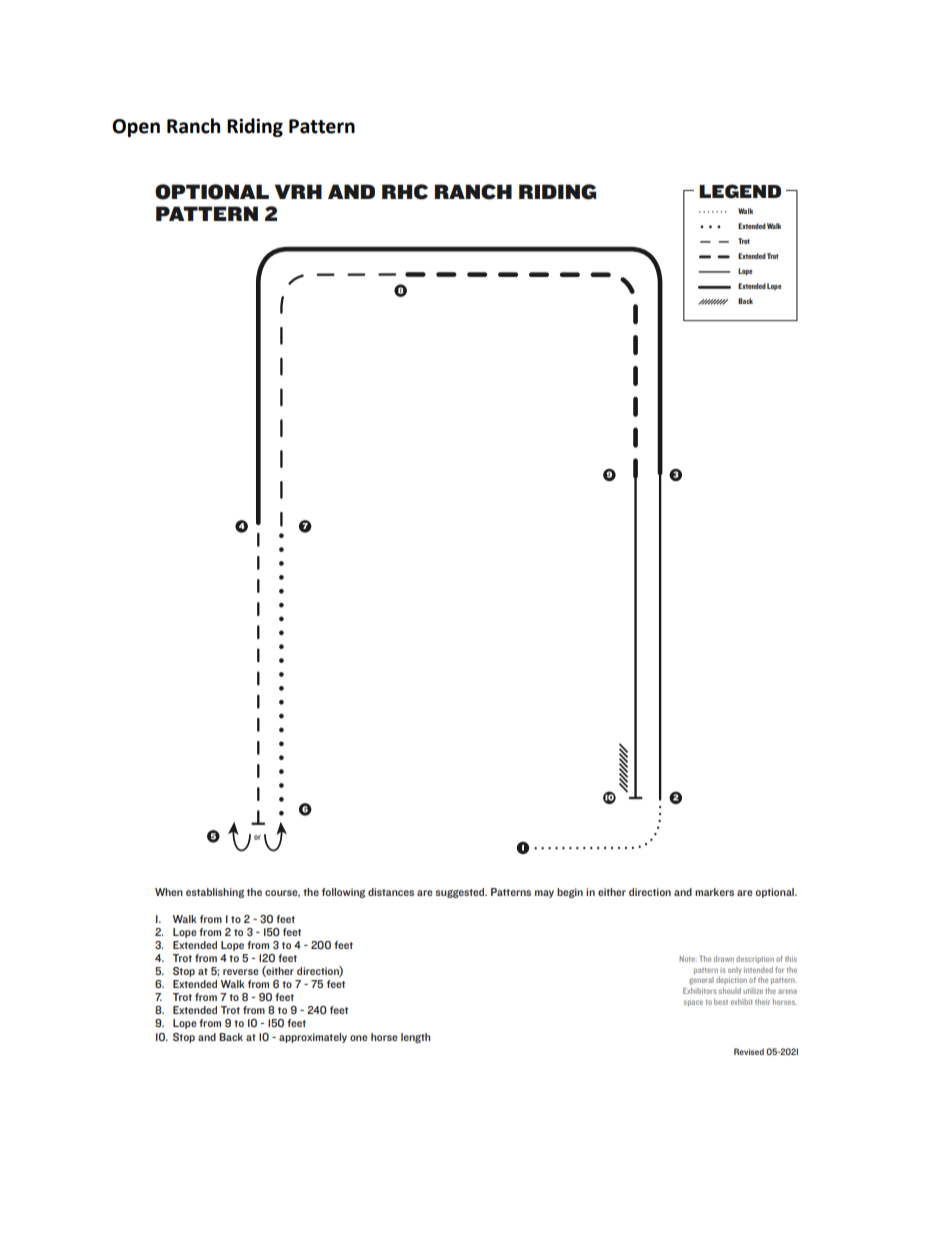  Describe the element at coordinates (391, 892) in the screenshot. I see `distances` at that location.
